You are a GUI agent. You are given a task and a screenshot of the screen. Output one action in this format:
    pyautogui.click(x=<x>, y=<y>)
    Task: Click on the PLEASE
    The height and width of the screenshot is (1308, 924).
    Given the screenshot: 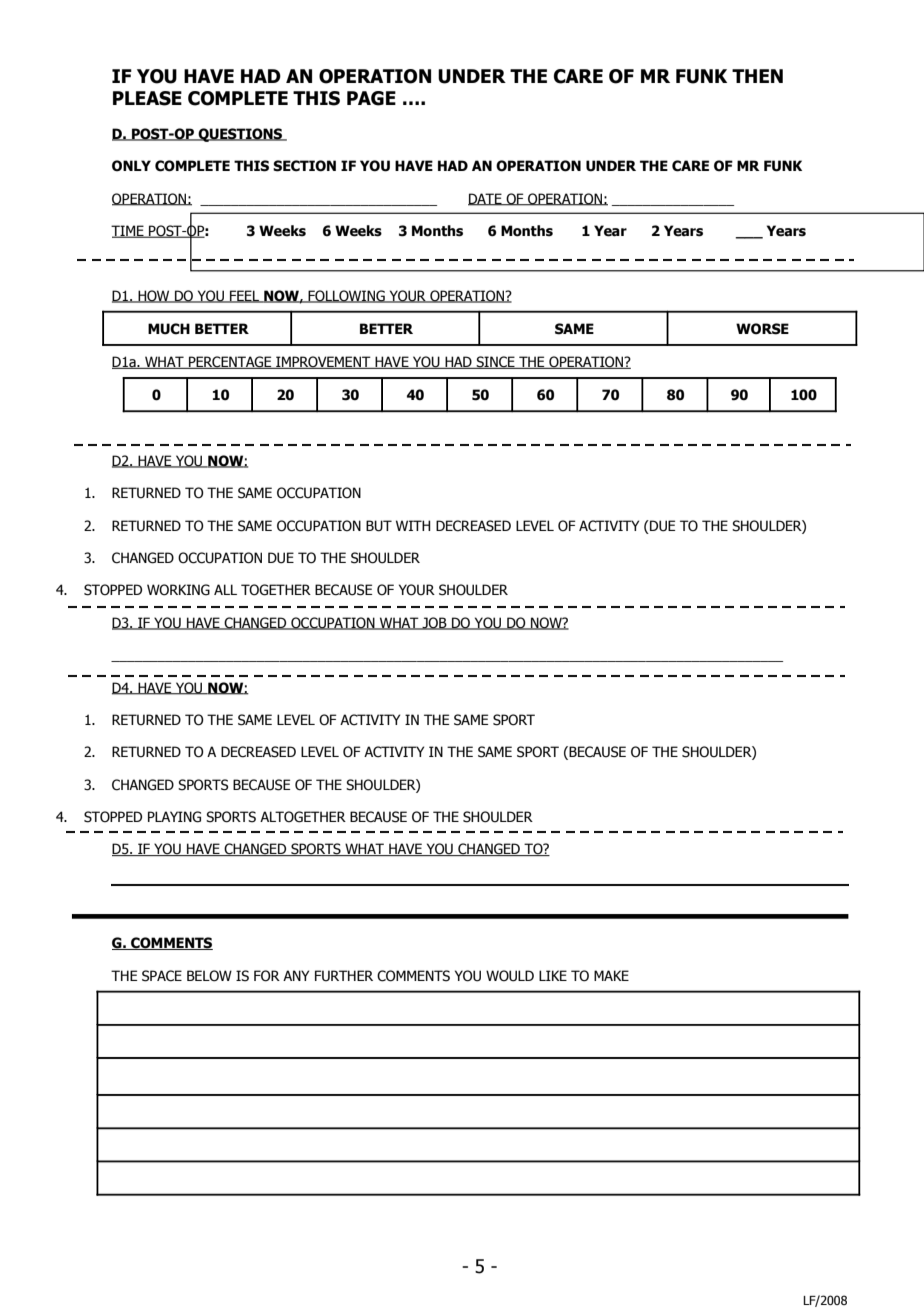 What is the action you would take?
    pyautogui.click(x=147, y=98)
